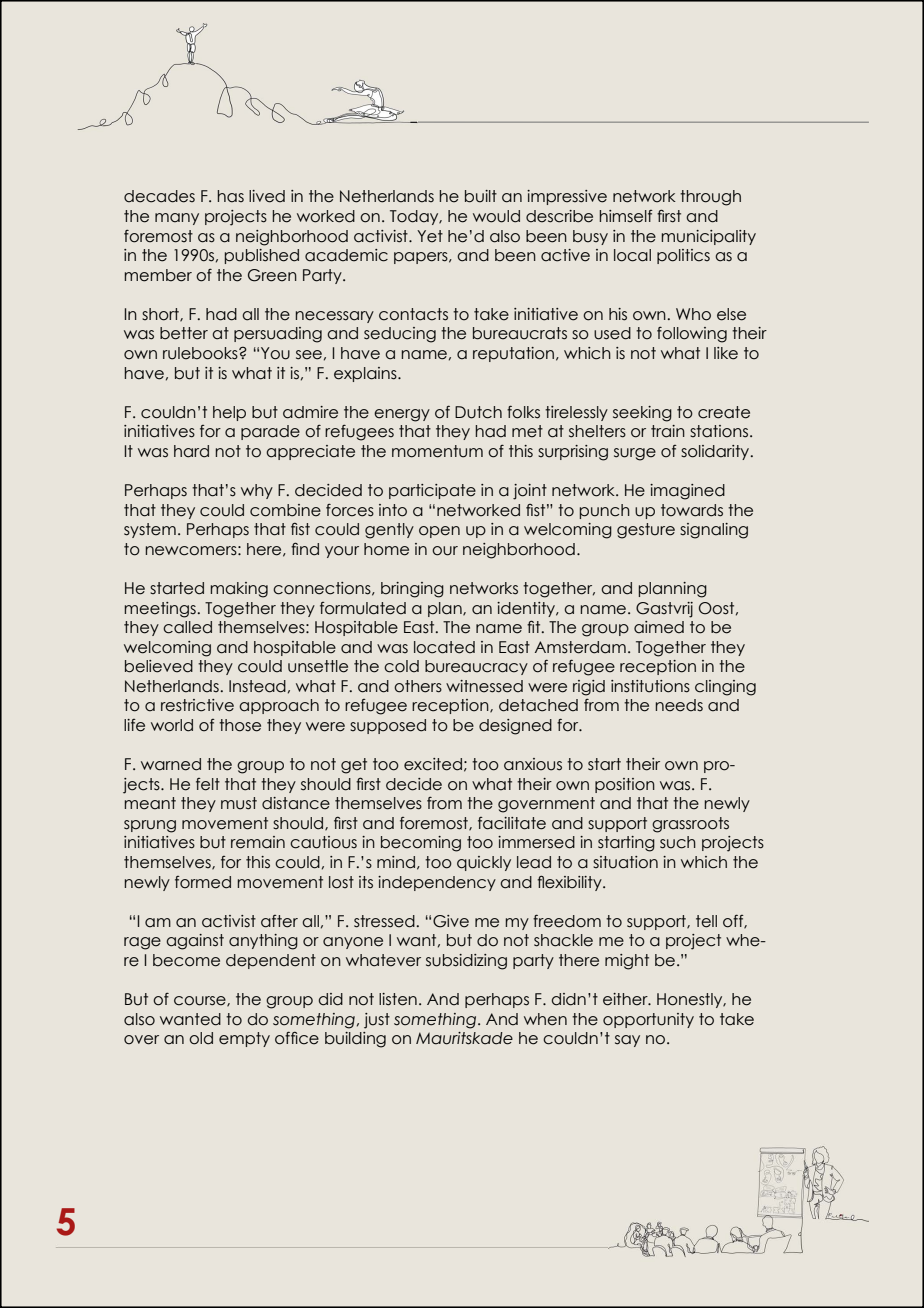 The width and height of the image is (924, 1308). I want to click on position, so click(625, 785).
